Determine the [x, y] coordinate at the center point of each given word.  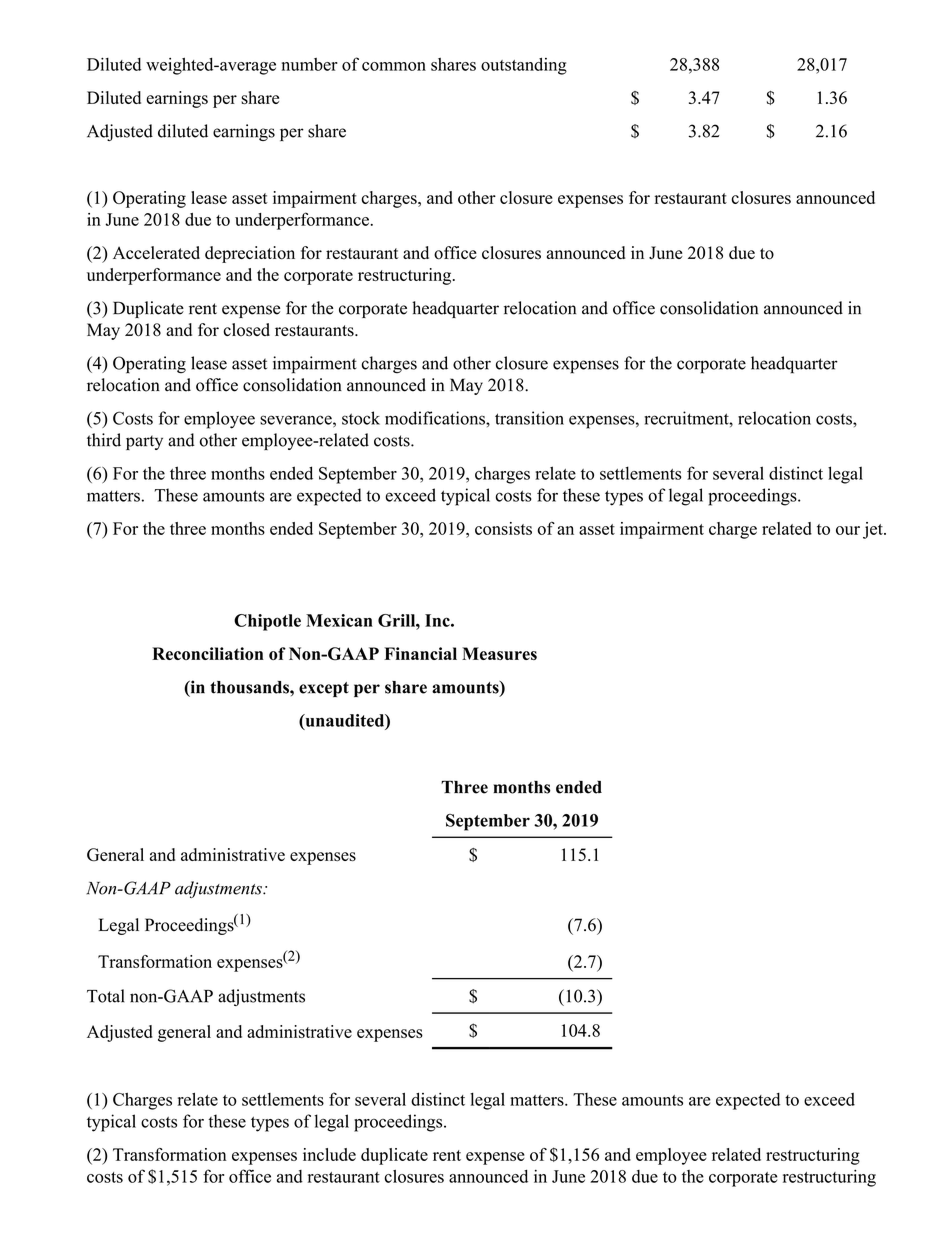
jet [874, 530]
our [848, 530]
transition [529, 418]
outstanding [524, 66]
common [394, 66]
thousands [250, 687]
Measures [499, 653]
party [144, 442]
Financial [420, 653]
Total [106, 996]
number [310, 64]
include [329, 1154]
